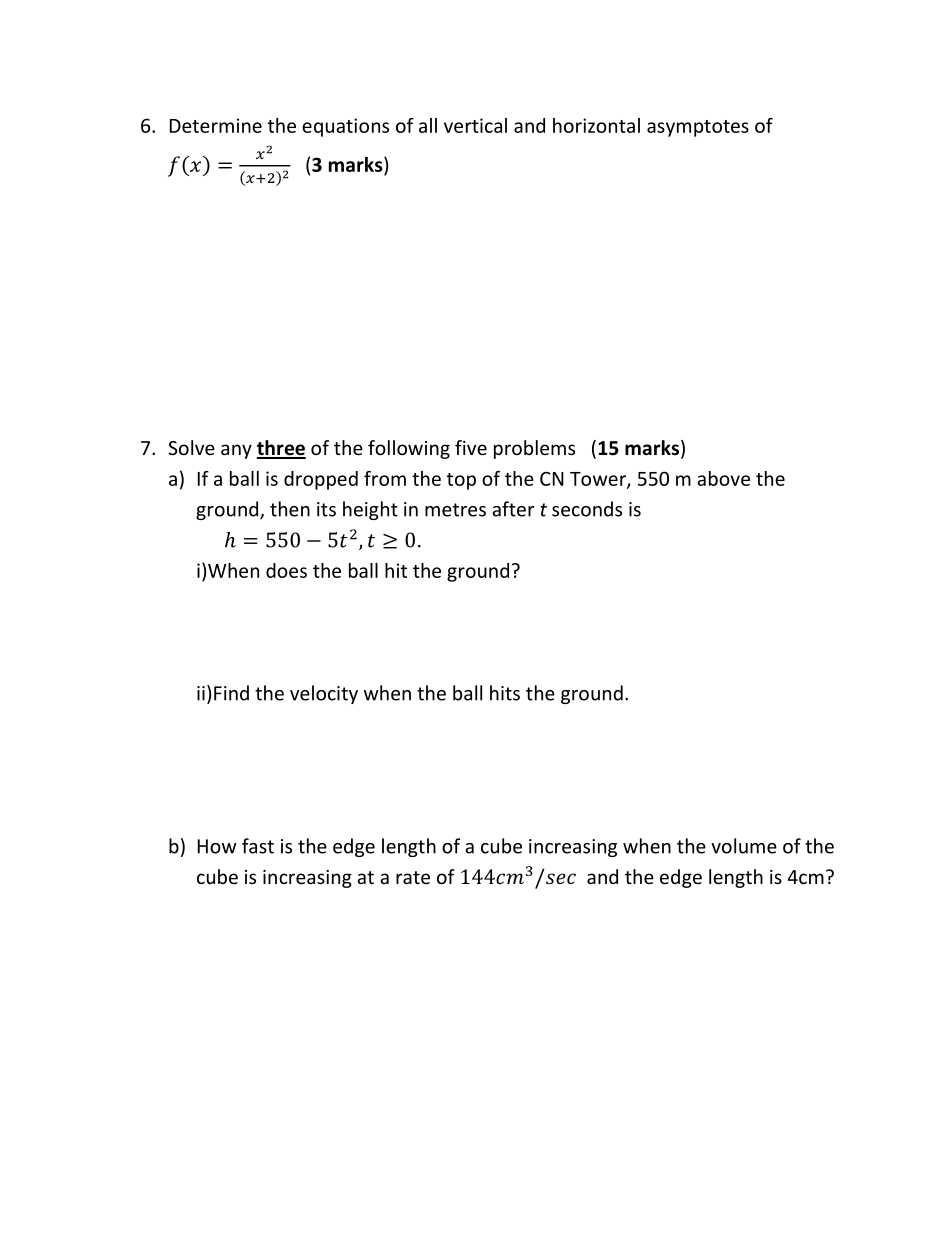 This screenshot has width=952, height=1233. What do you see at coordinates (723, 478) in the screenshot?
I see `above` at bounding box center [723, 478].
